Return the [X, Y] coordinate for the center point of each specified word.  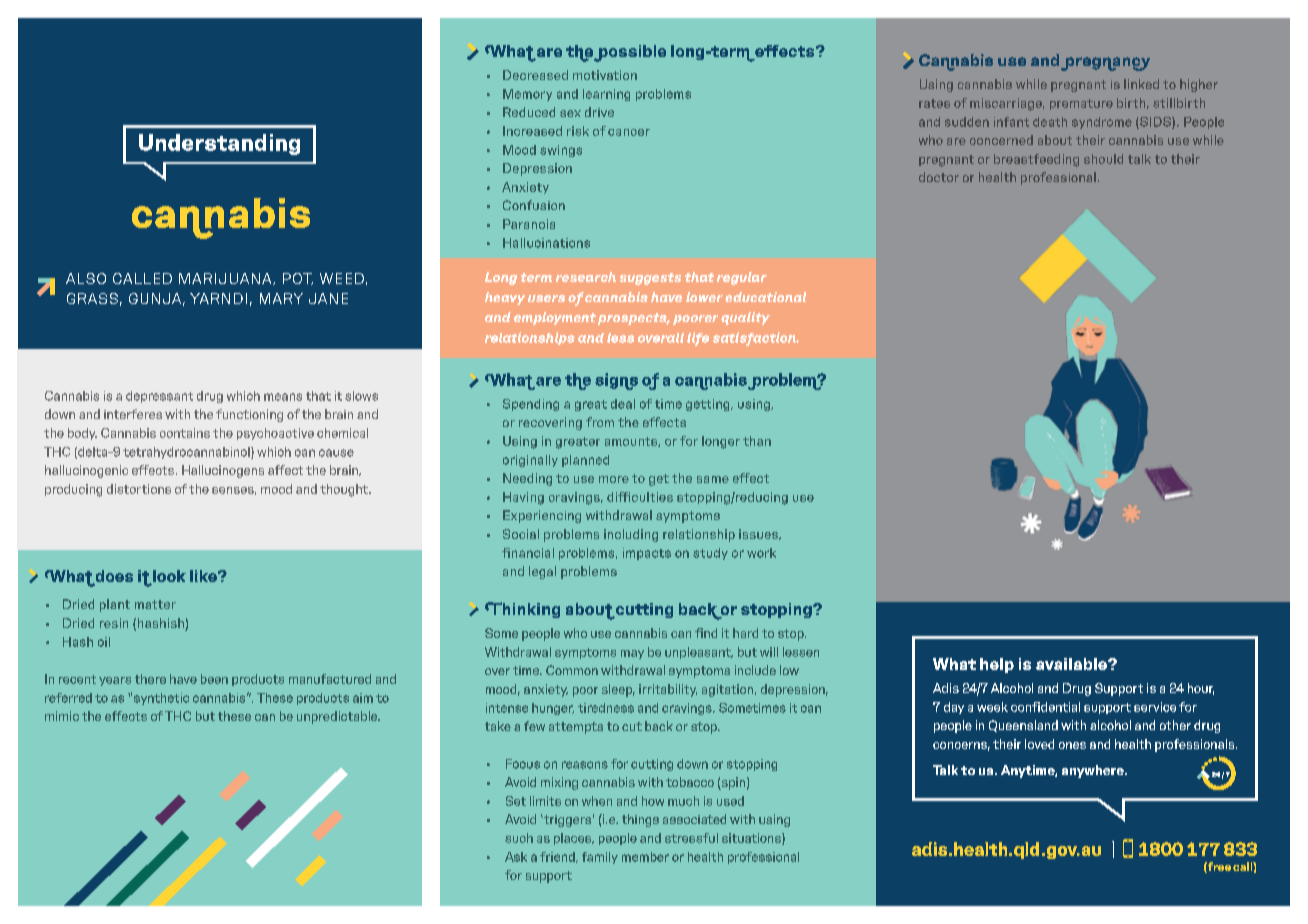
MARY [281, 298]
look [169, 576]
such [519, 838]
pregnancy [1105, 64]
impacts [647, 554]
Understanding [219, 144]
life [698, 339]
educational [765, 297]
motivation [605, 75]
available [1072, 664]
